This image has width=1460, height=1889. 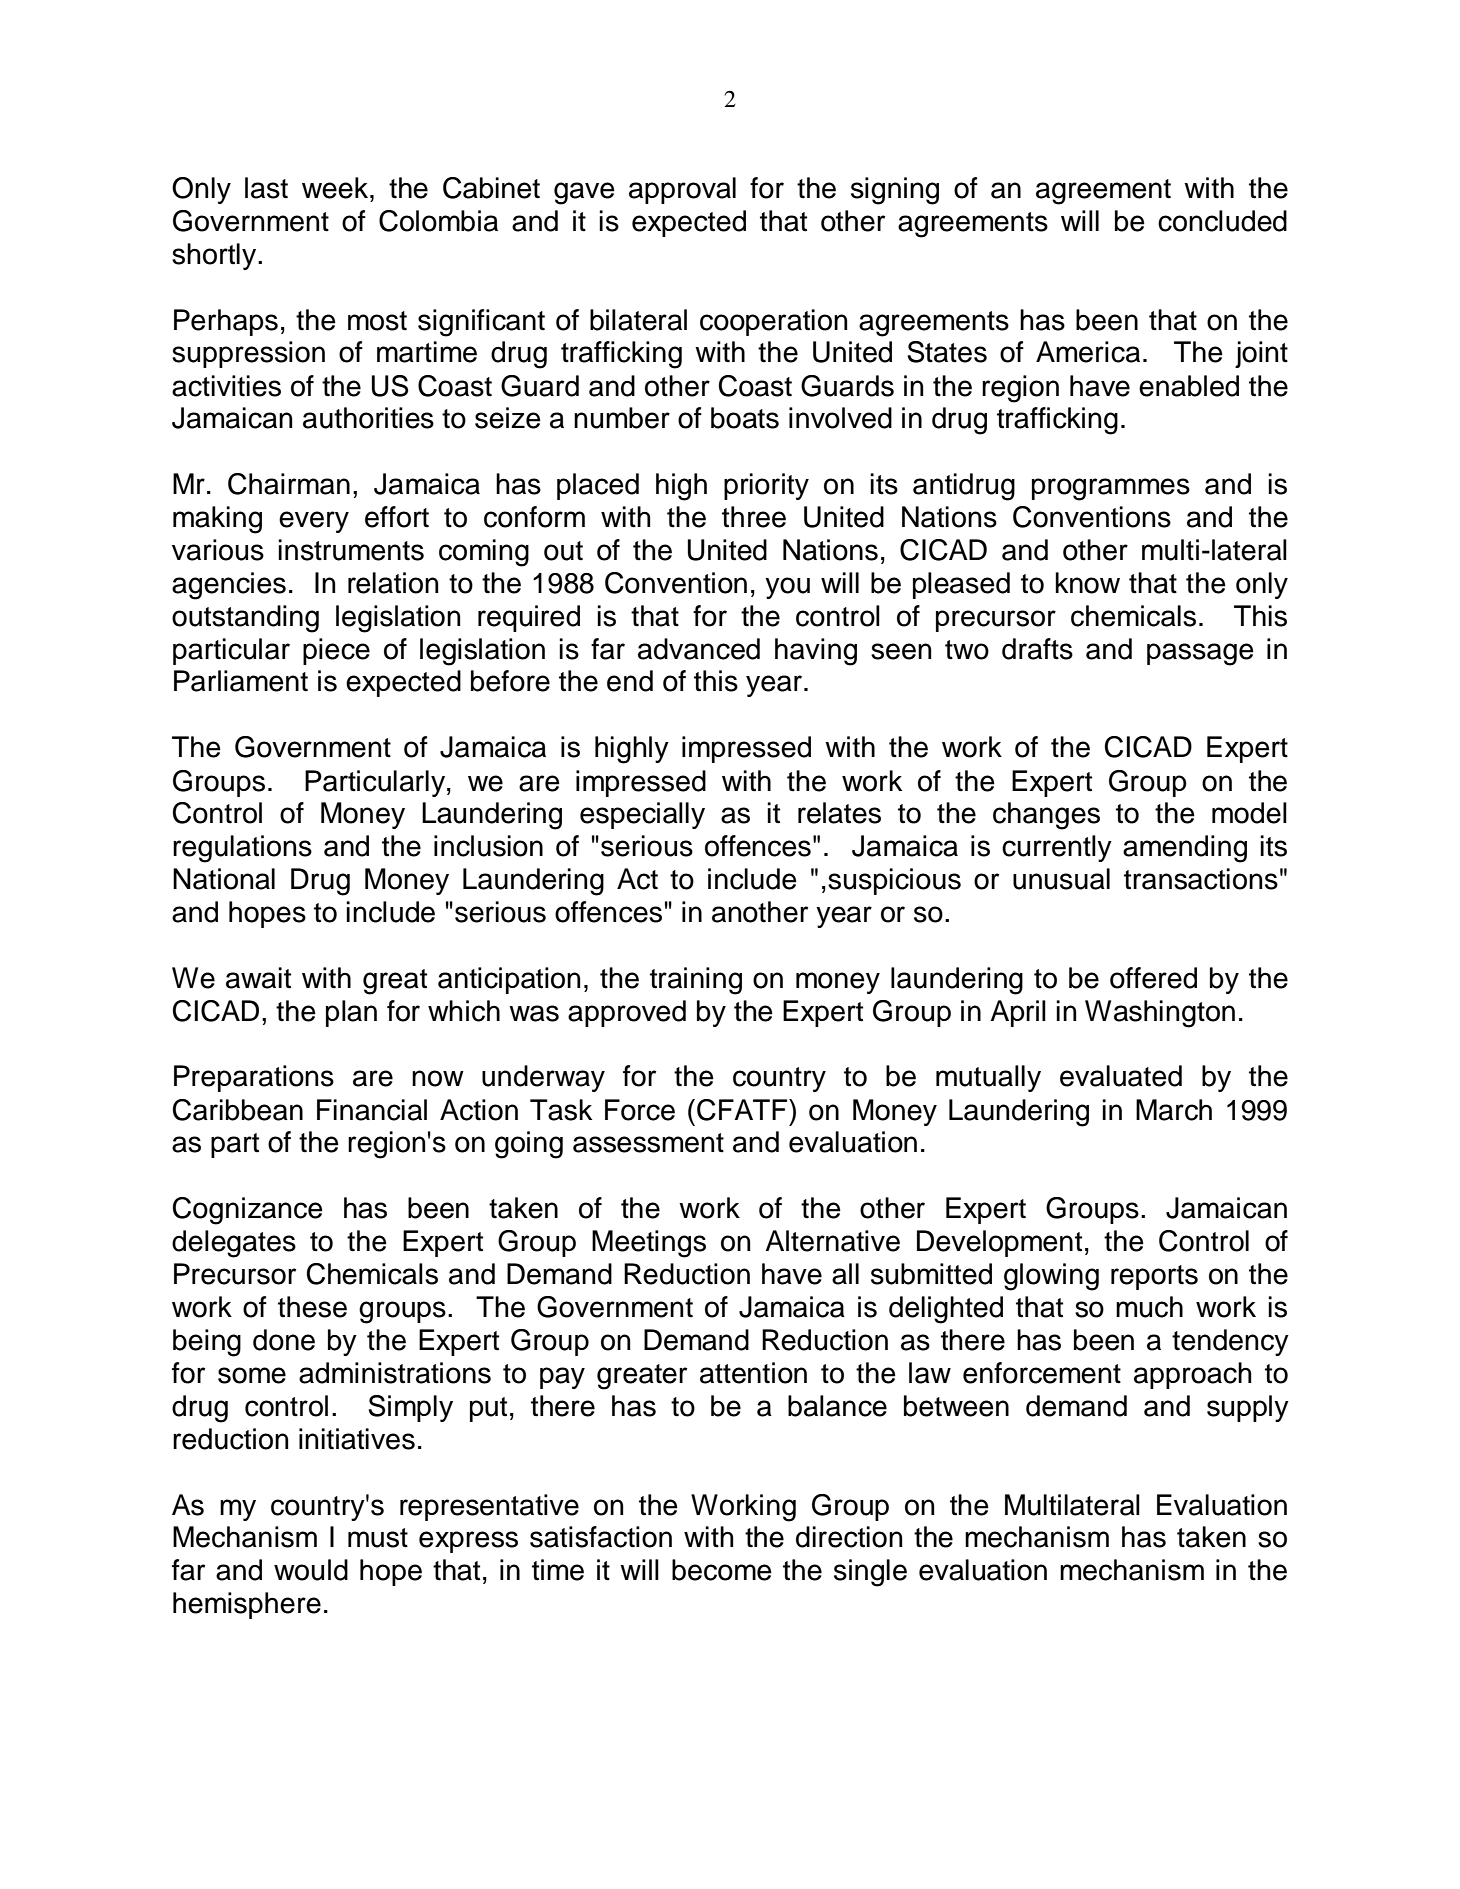 What do you see at coordinates (722, 1570) in the image?
I see `become` at bounding box center [722, 1570].
